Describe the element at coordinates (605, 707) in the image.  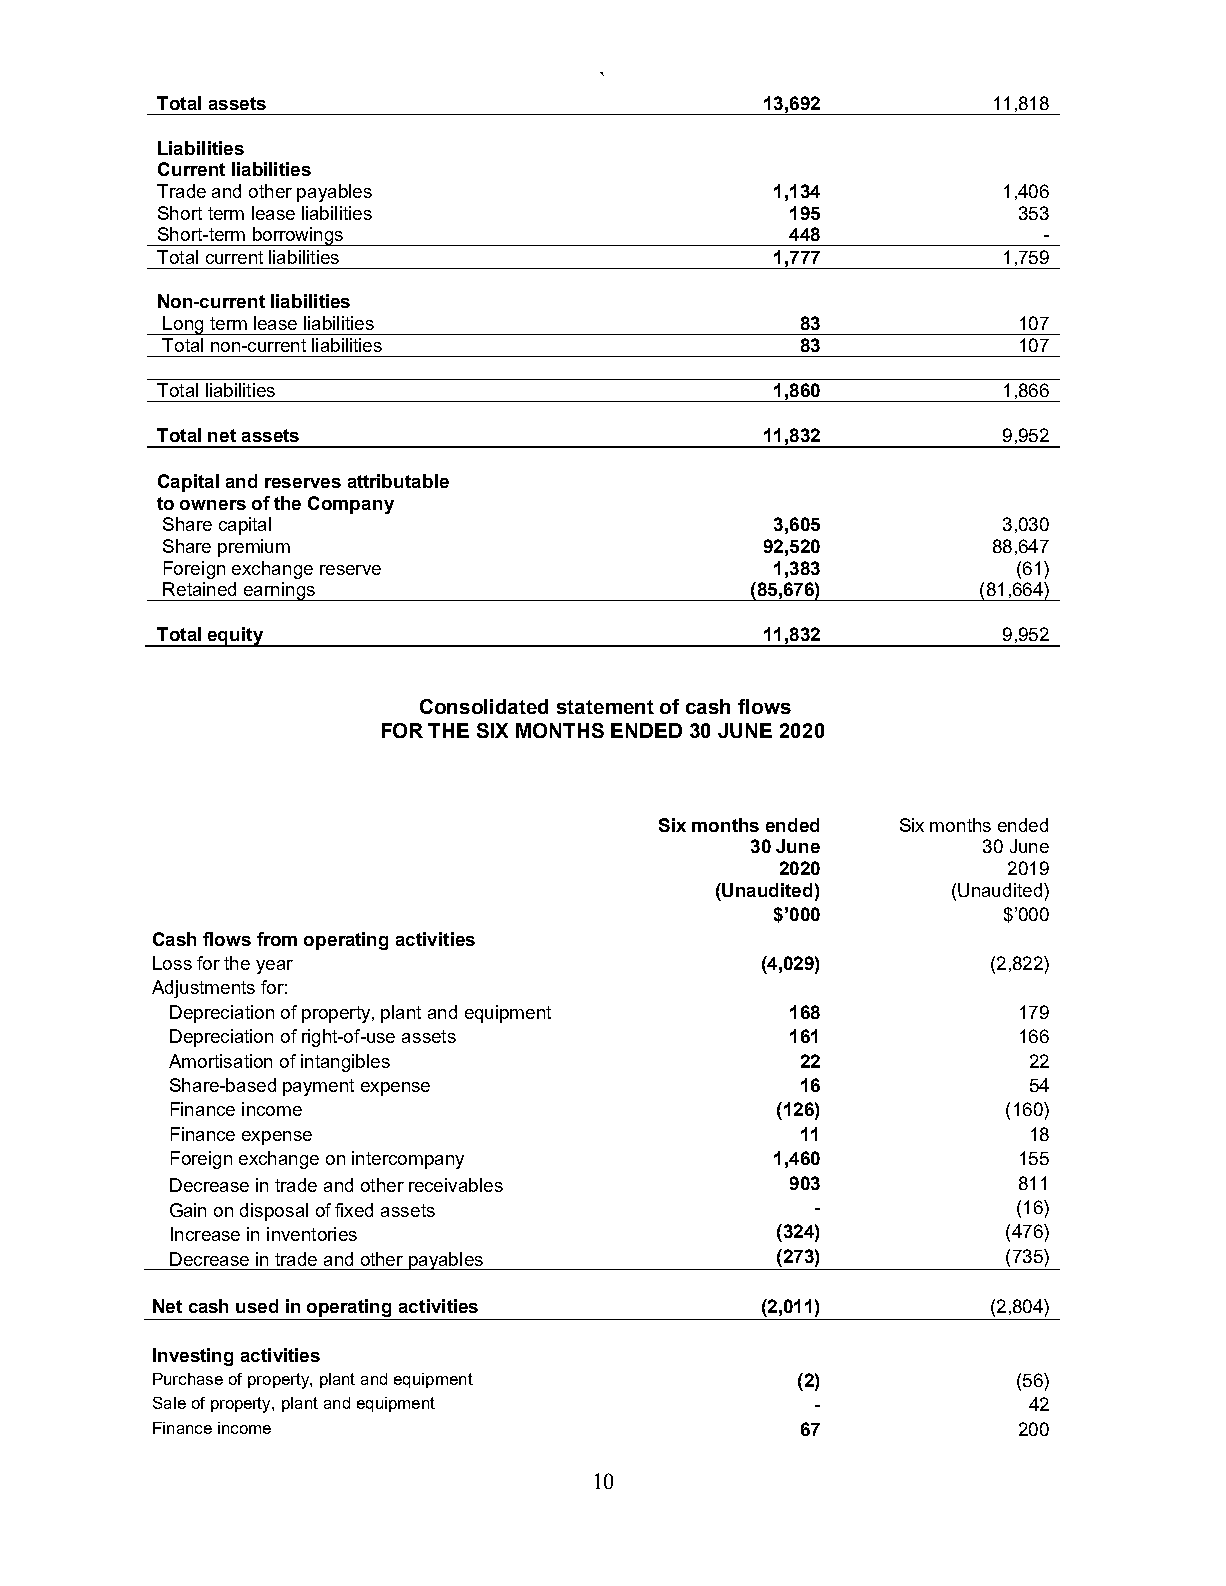
I see `statement` at that location.
